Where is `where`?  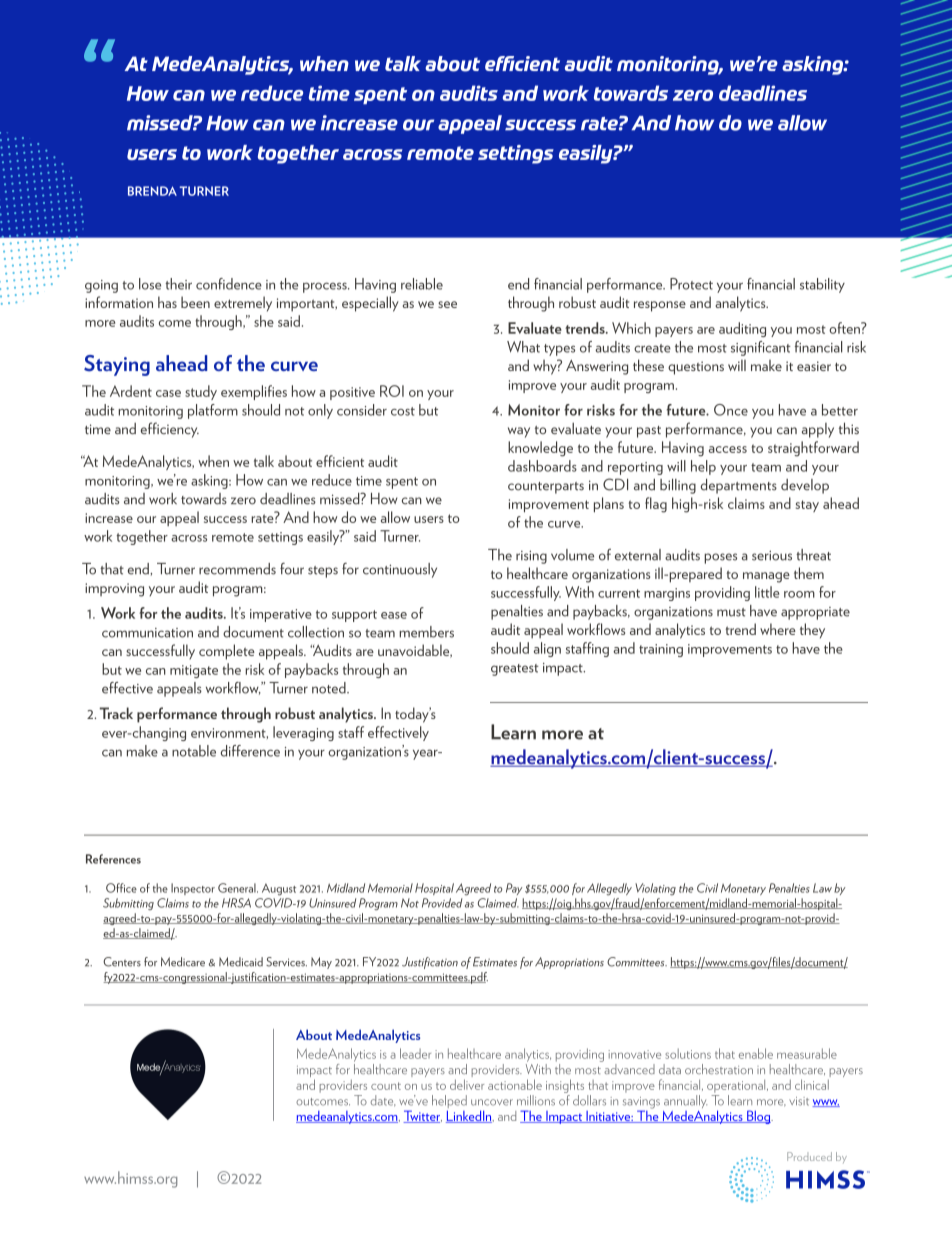
where is located at coordinates (778, 629).
